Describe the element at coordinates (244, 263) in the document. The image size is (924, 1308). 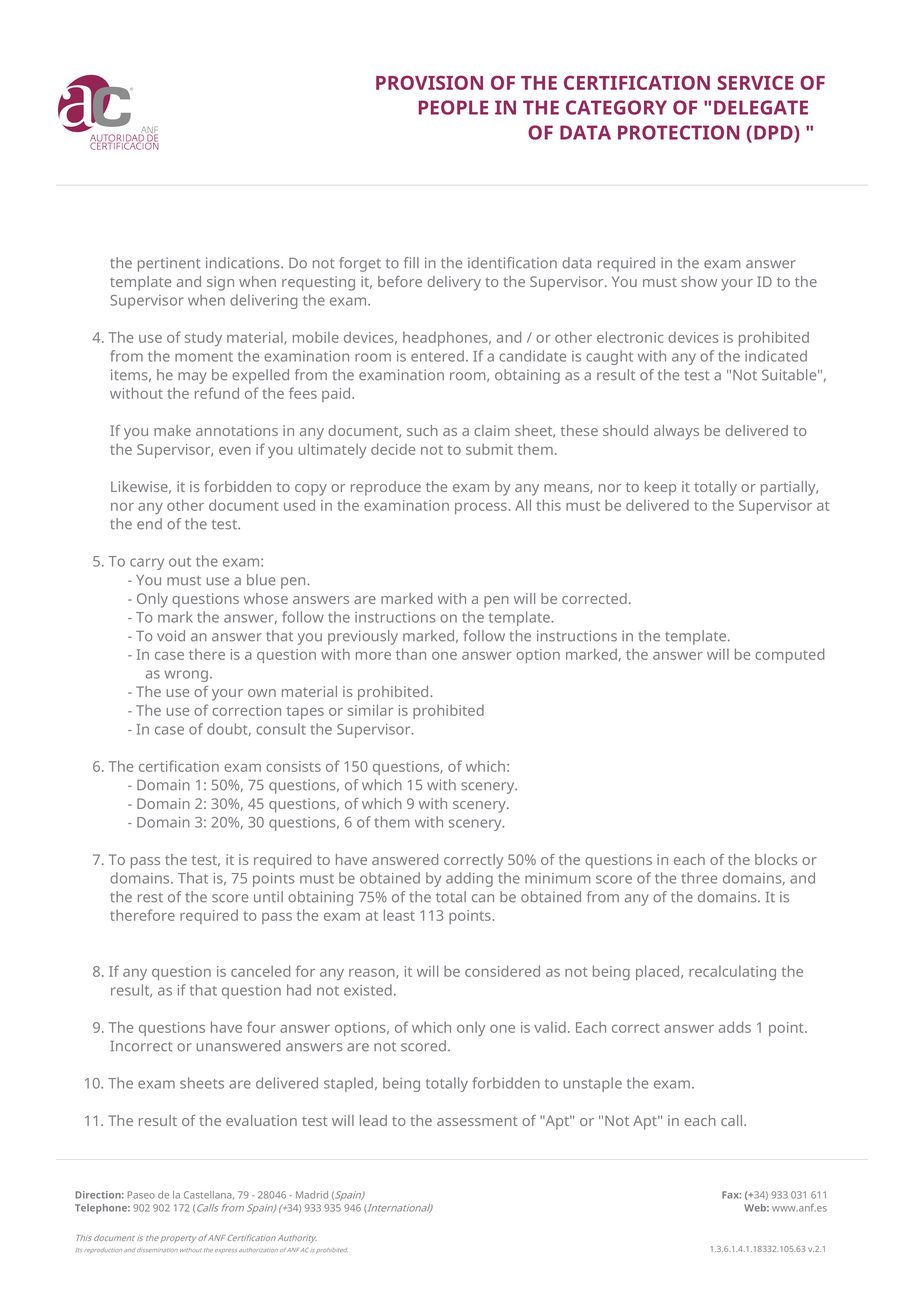
I see `indications` at that location.
